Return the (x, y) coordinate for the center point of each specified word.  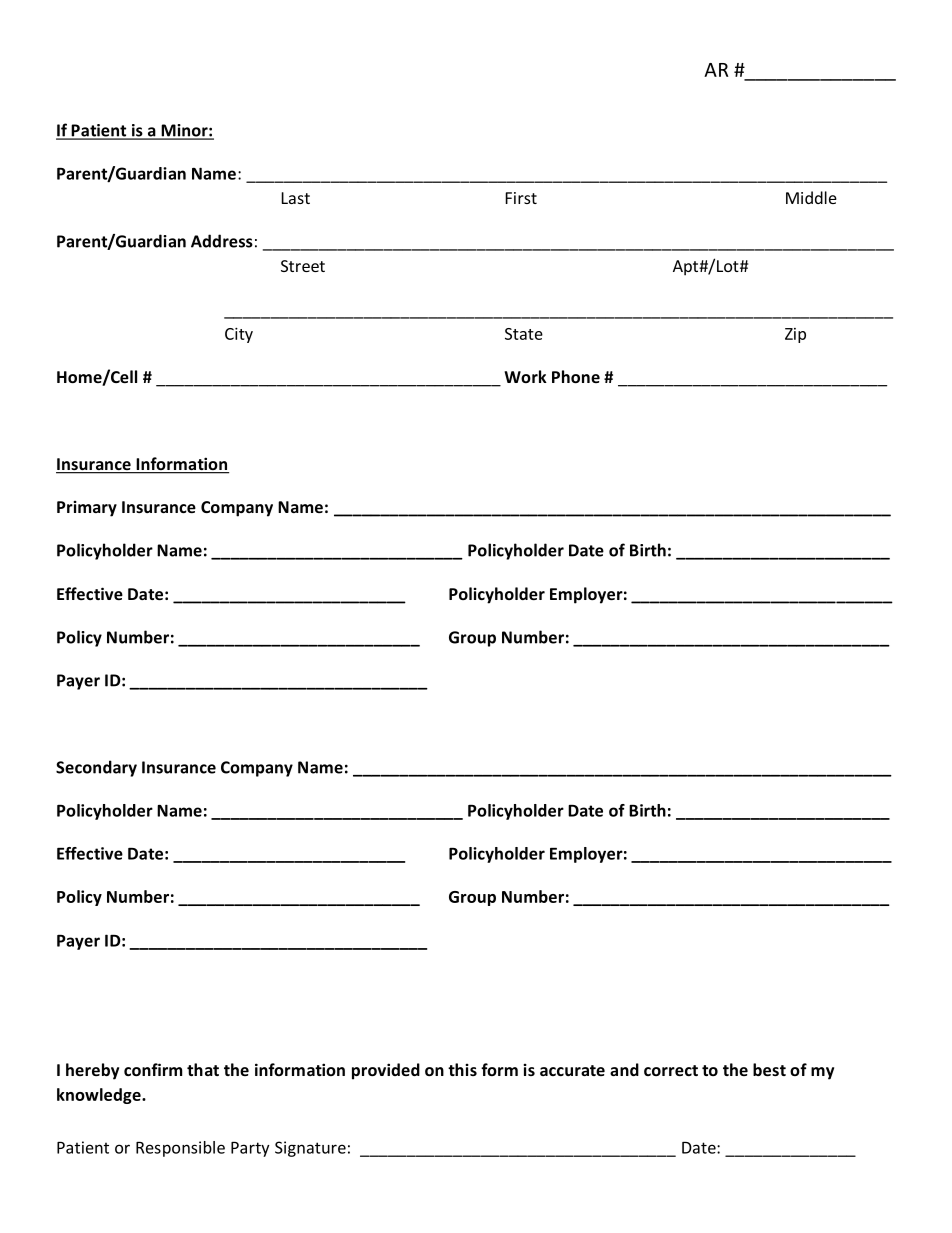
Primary (87, 508)
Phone (576, 376)
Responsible (180, 1149)
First (521, 198)
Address (222, 241)
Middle (811, 197)
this (462, 1069)
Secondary (96, 768)
